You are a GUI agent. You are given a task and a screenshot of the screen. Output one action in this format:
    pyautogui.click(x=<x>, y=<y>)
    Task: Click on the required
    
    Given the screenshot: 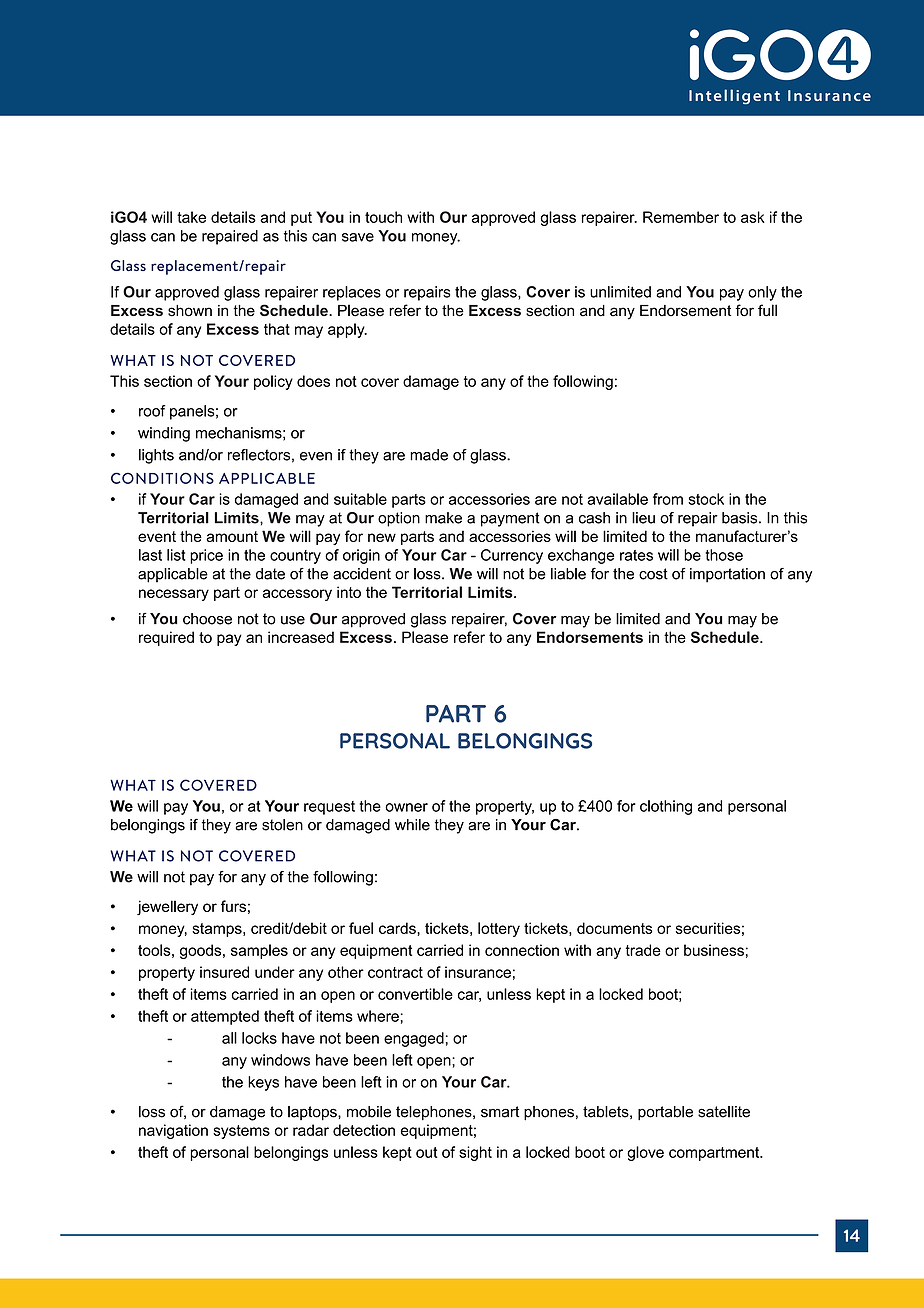 What is the action you would take?
    pyautogui.click(x=166, y=638)
